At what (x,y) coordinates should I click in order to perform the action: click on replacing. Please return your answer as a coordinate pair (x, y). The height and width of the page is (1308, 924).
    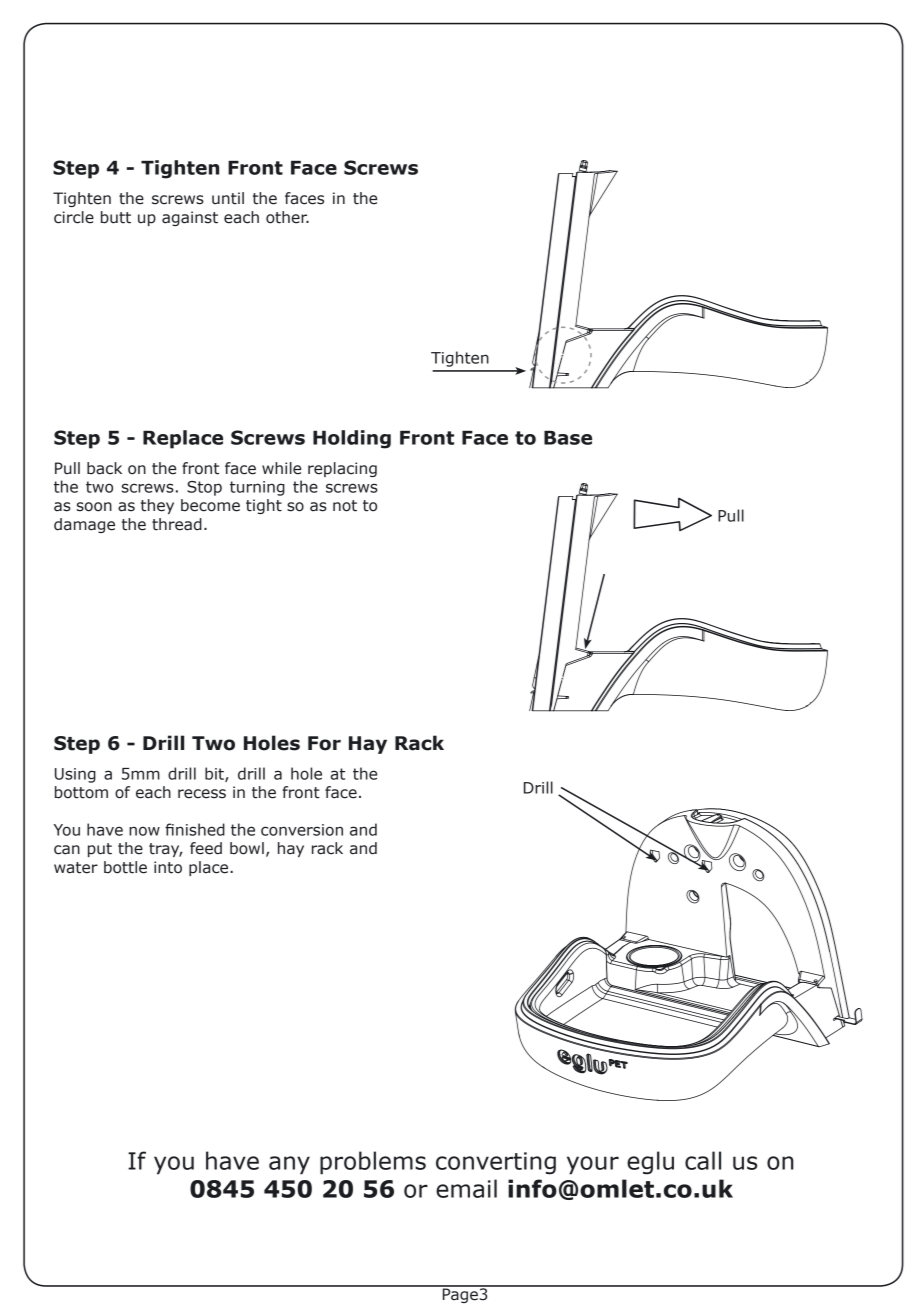
    Looking at the image, I should click on (342, 469).
